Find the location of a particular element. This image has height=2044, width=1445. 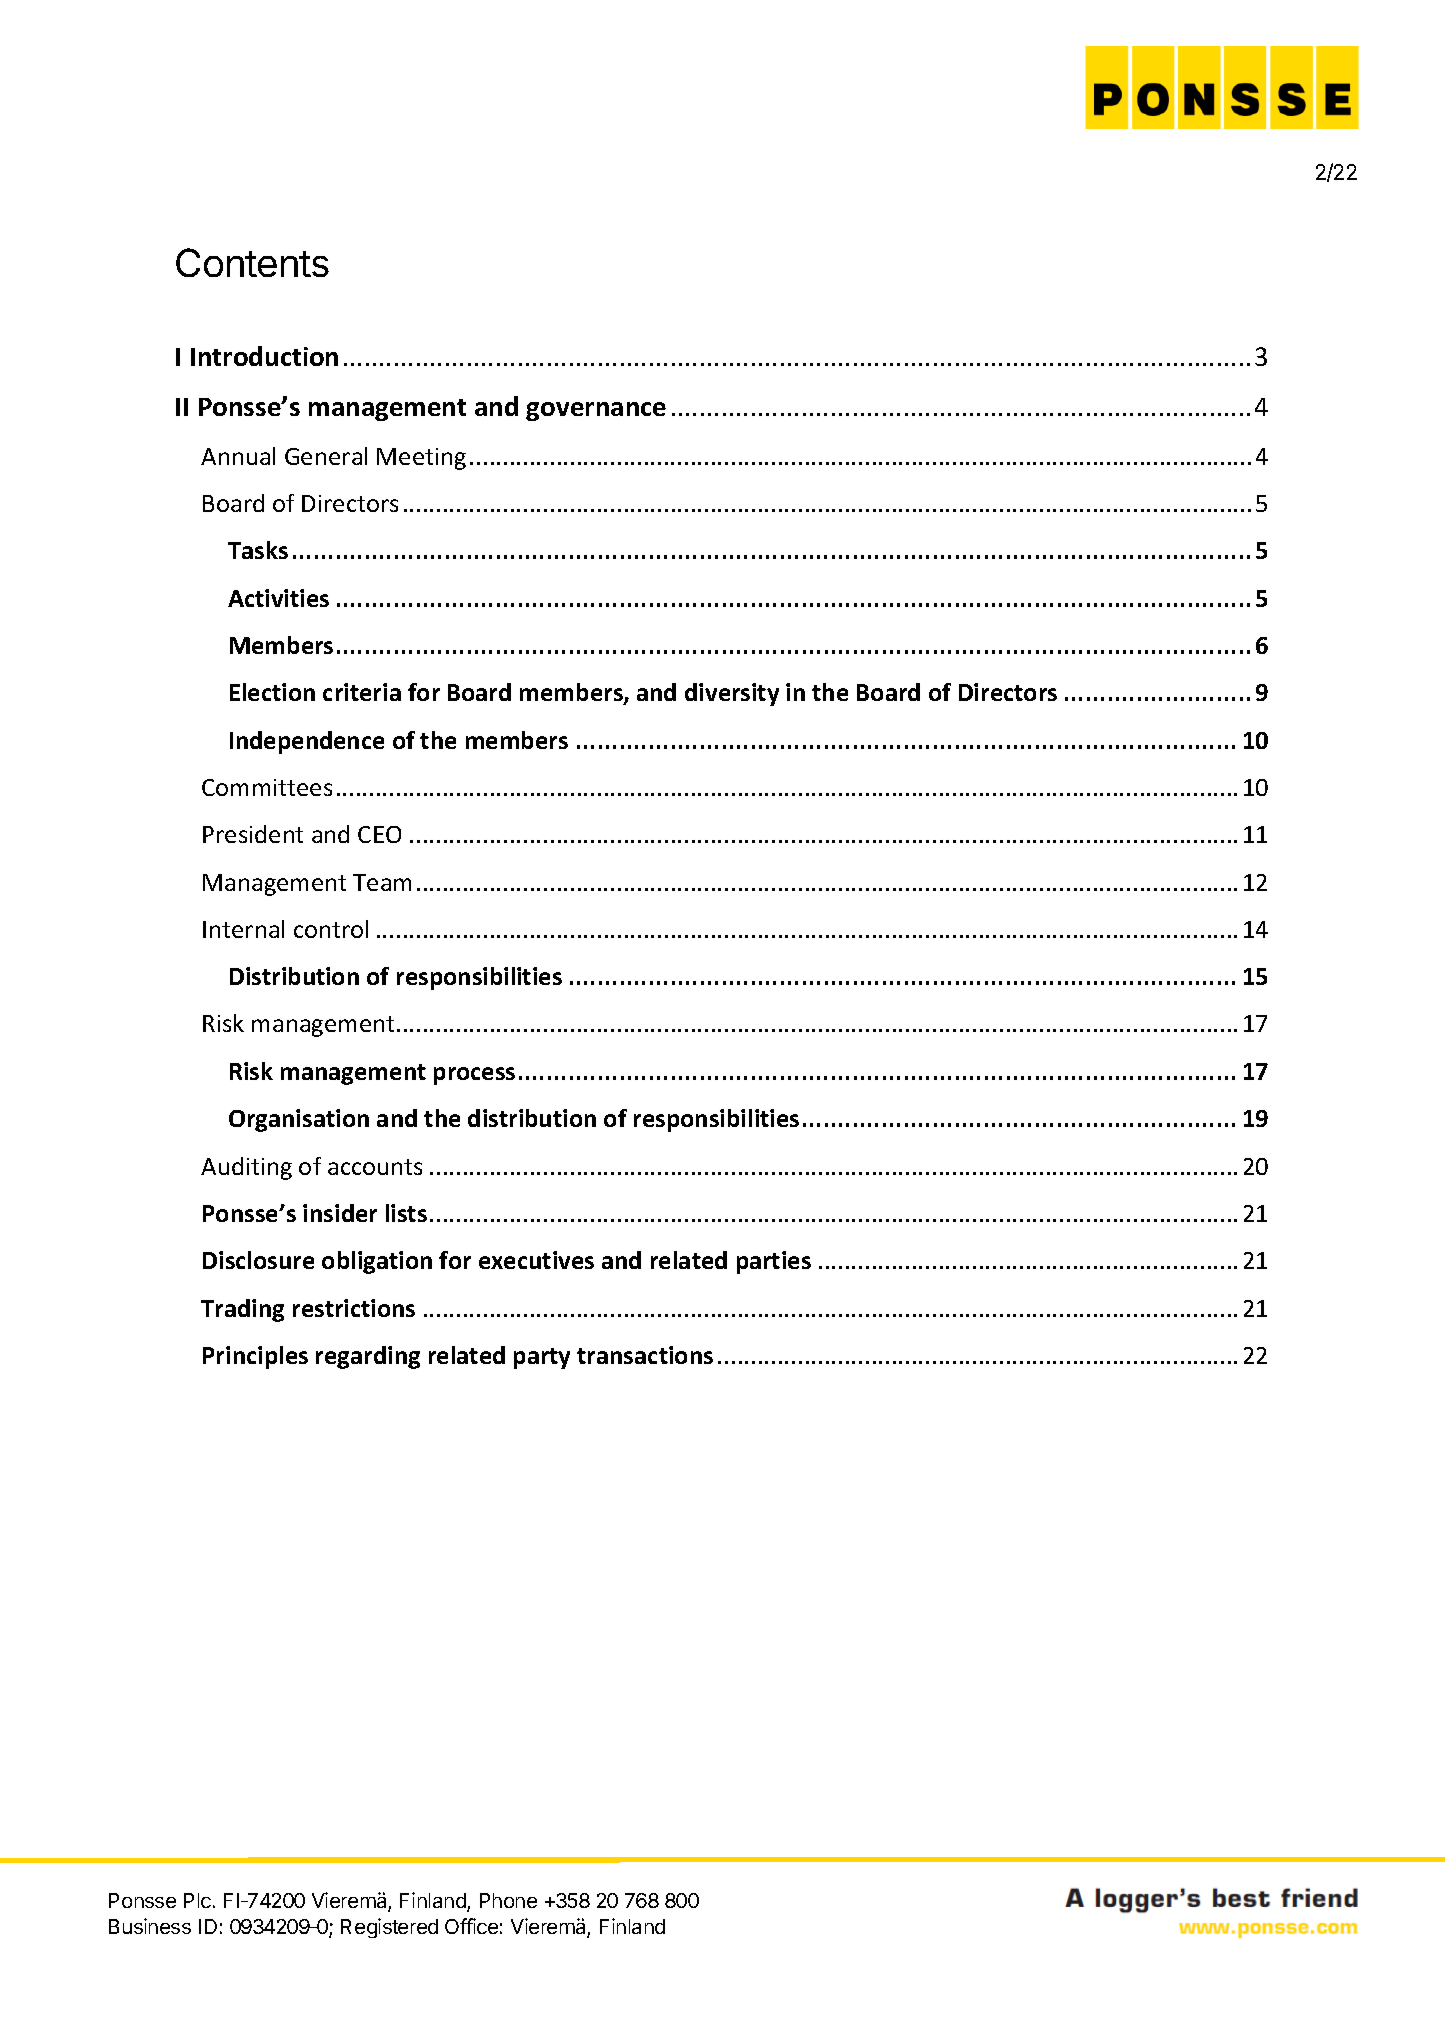

diversity is located at coordinates (732, 694).
